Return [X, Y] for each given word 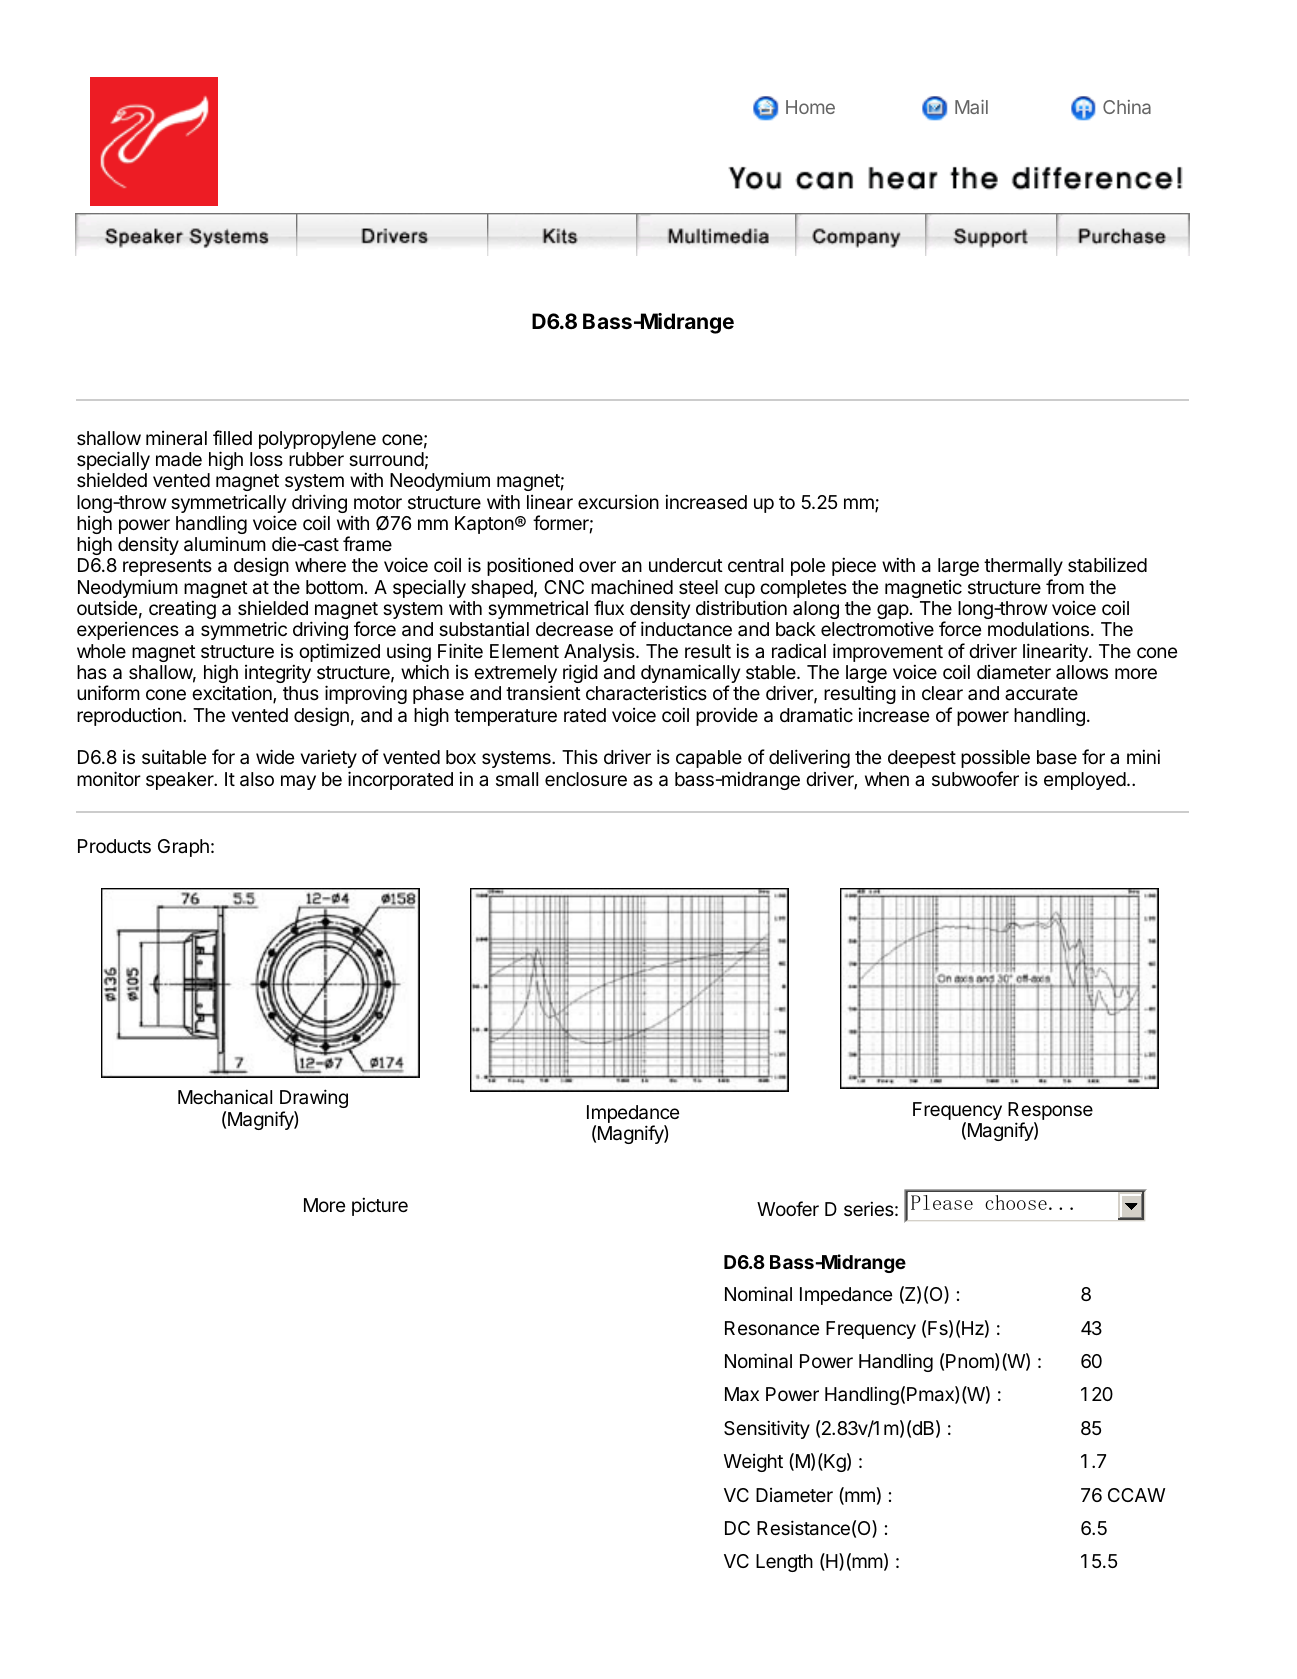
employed [1085, 781]
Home [810, 107]
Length [784, 1563]
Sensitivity [767, 1429]
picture [380, 1206]
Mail [971, 107]
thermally [1023, 567]
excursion [618, 502]
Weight [753, 1463]
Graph [183, 848]
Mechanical [225, 1097]
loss [266, 459]
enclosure [586, 779]
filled [232, 437]
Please [942, 1202]
